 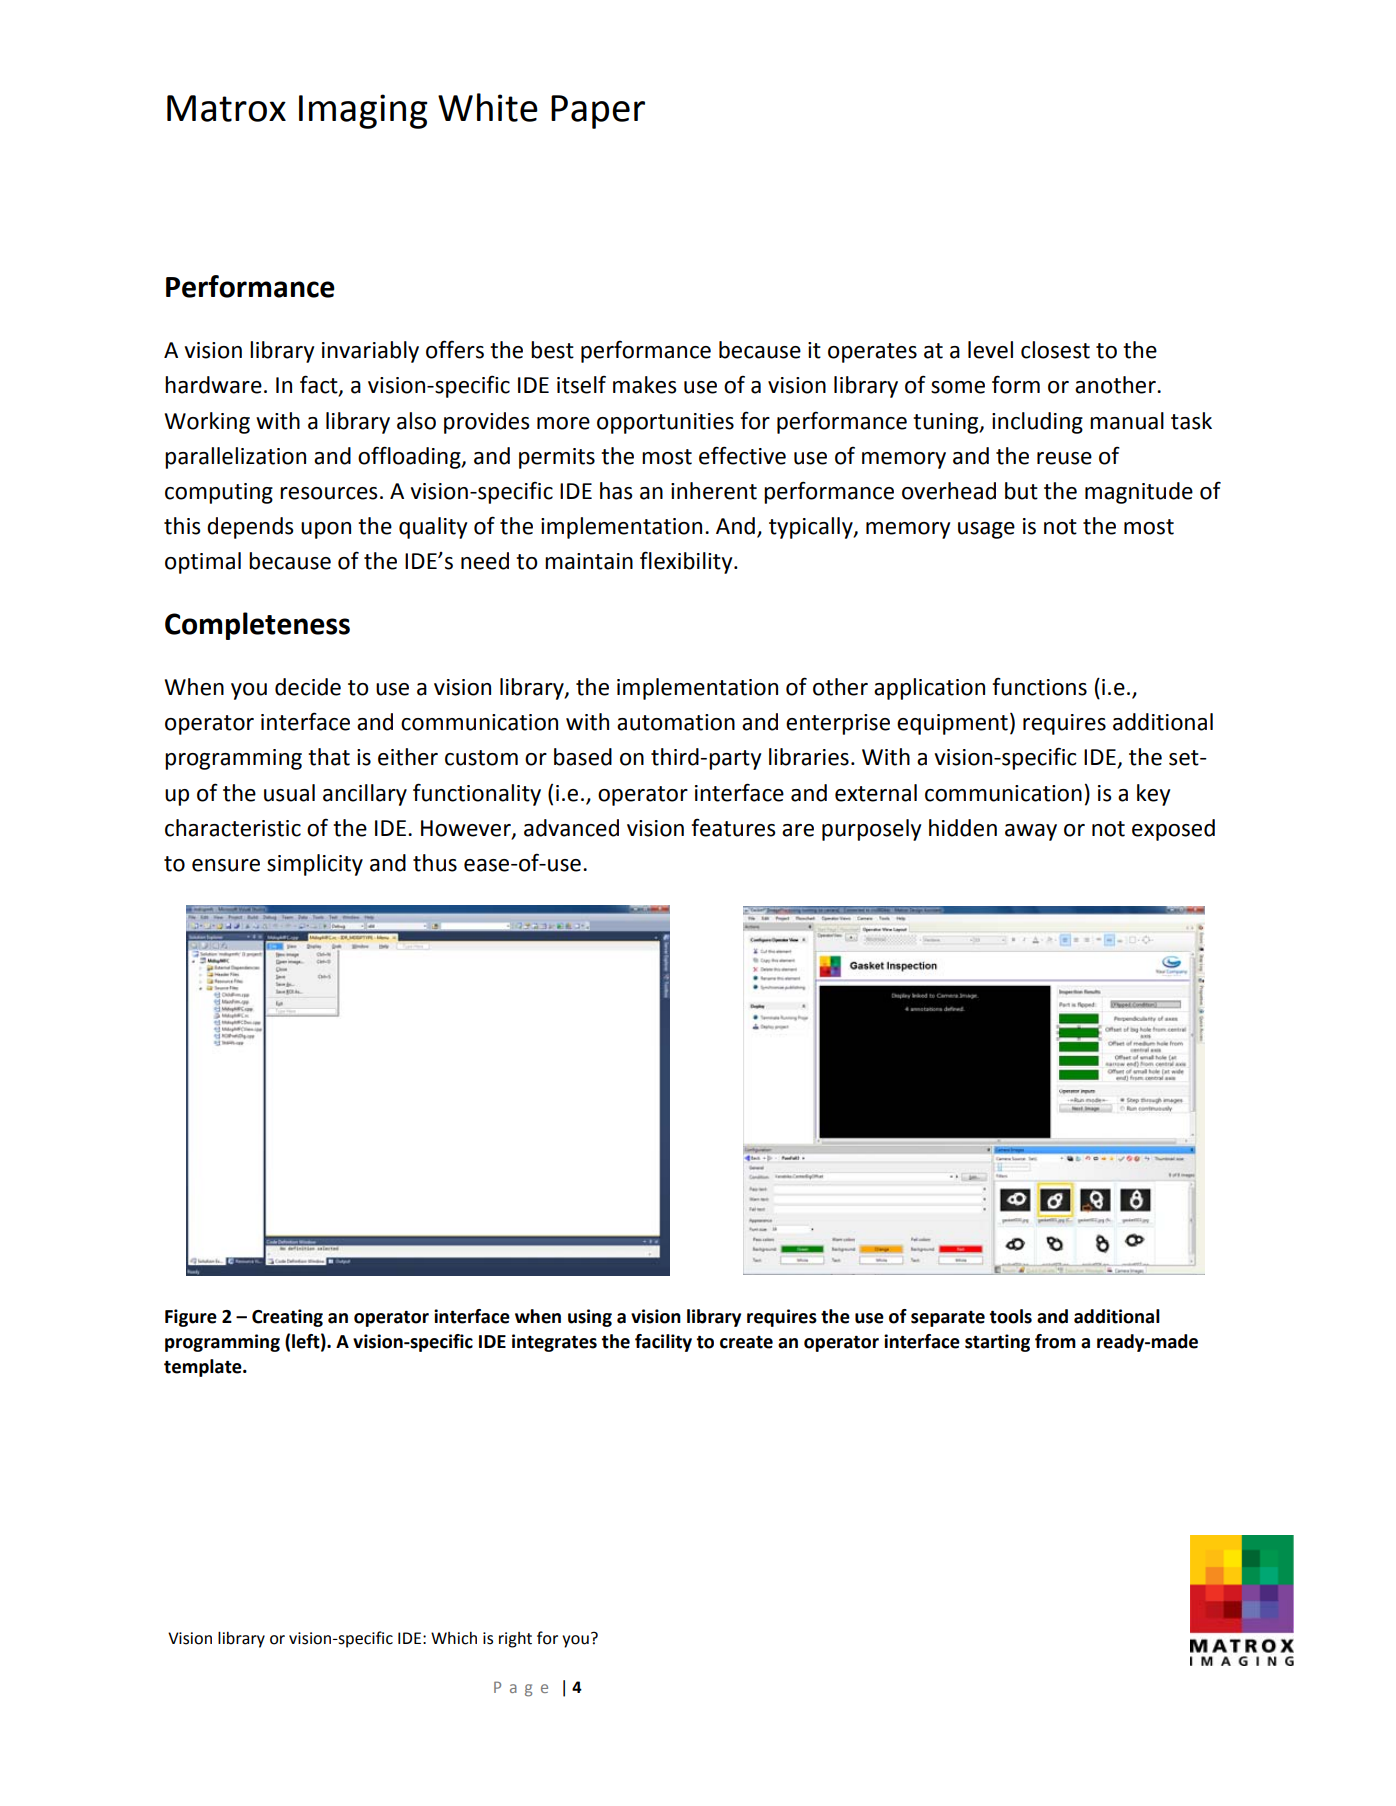 I want to click on upon, so click(x=326, y=530).
